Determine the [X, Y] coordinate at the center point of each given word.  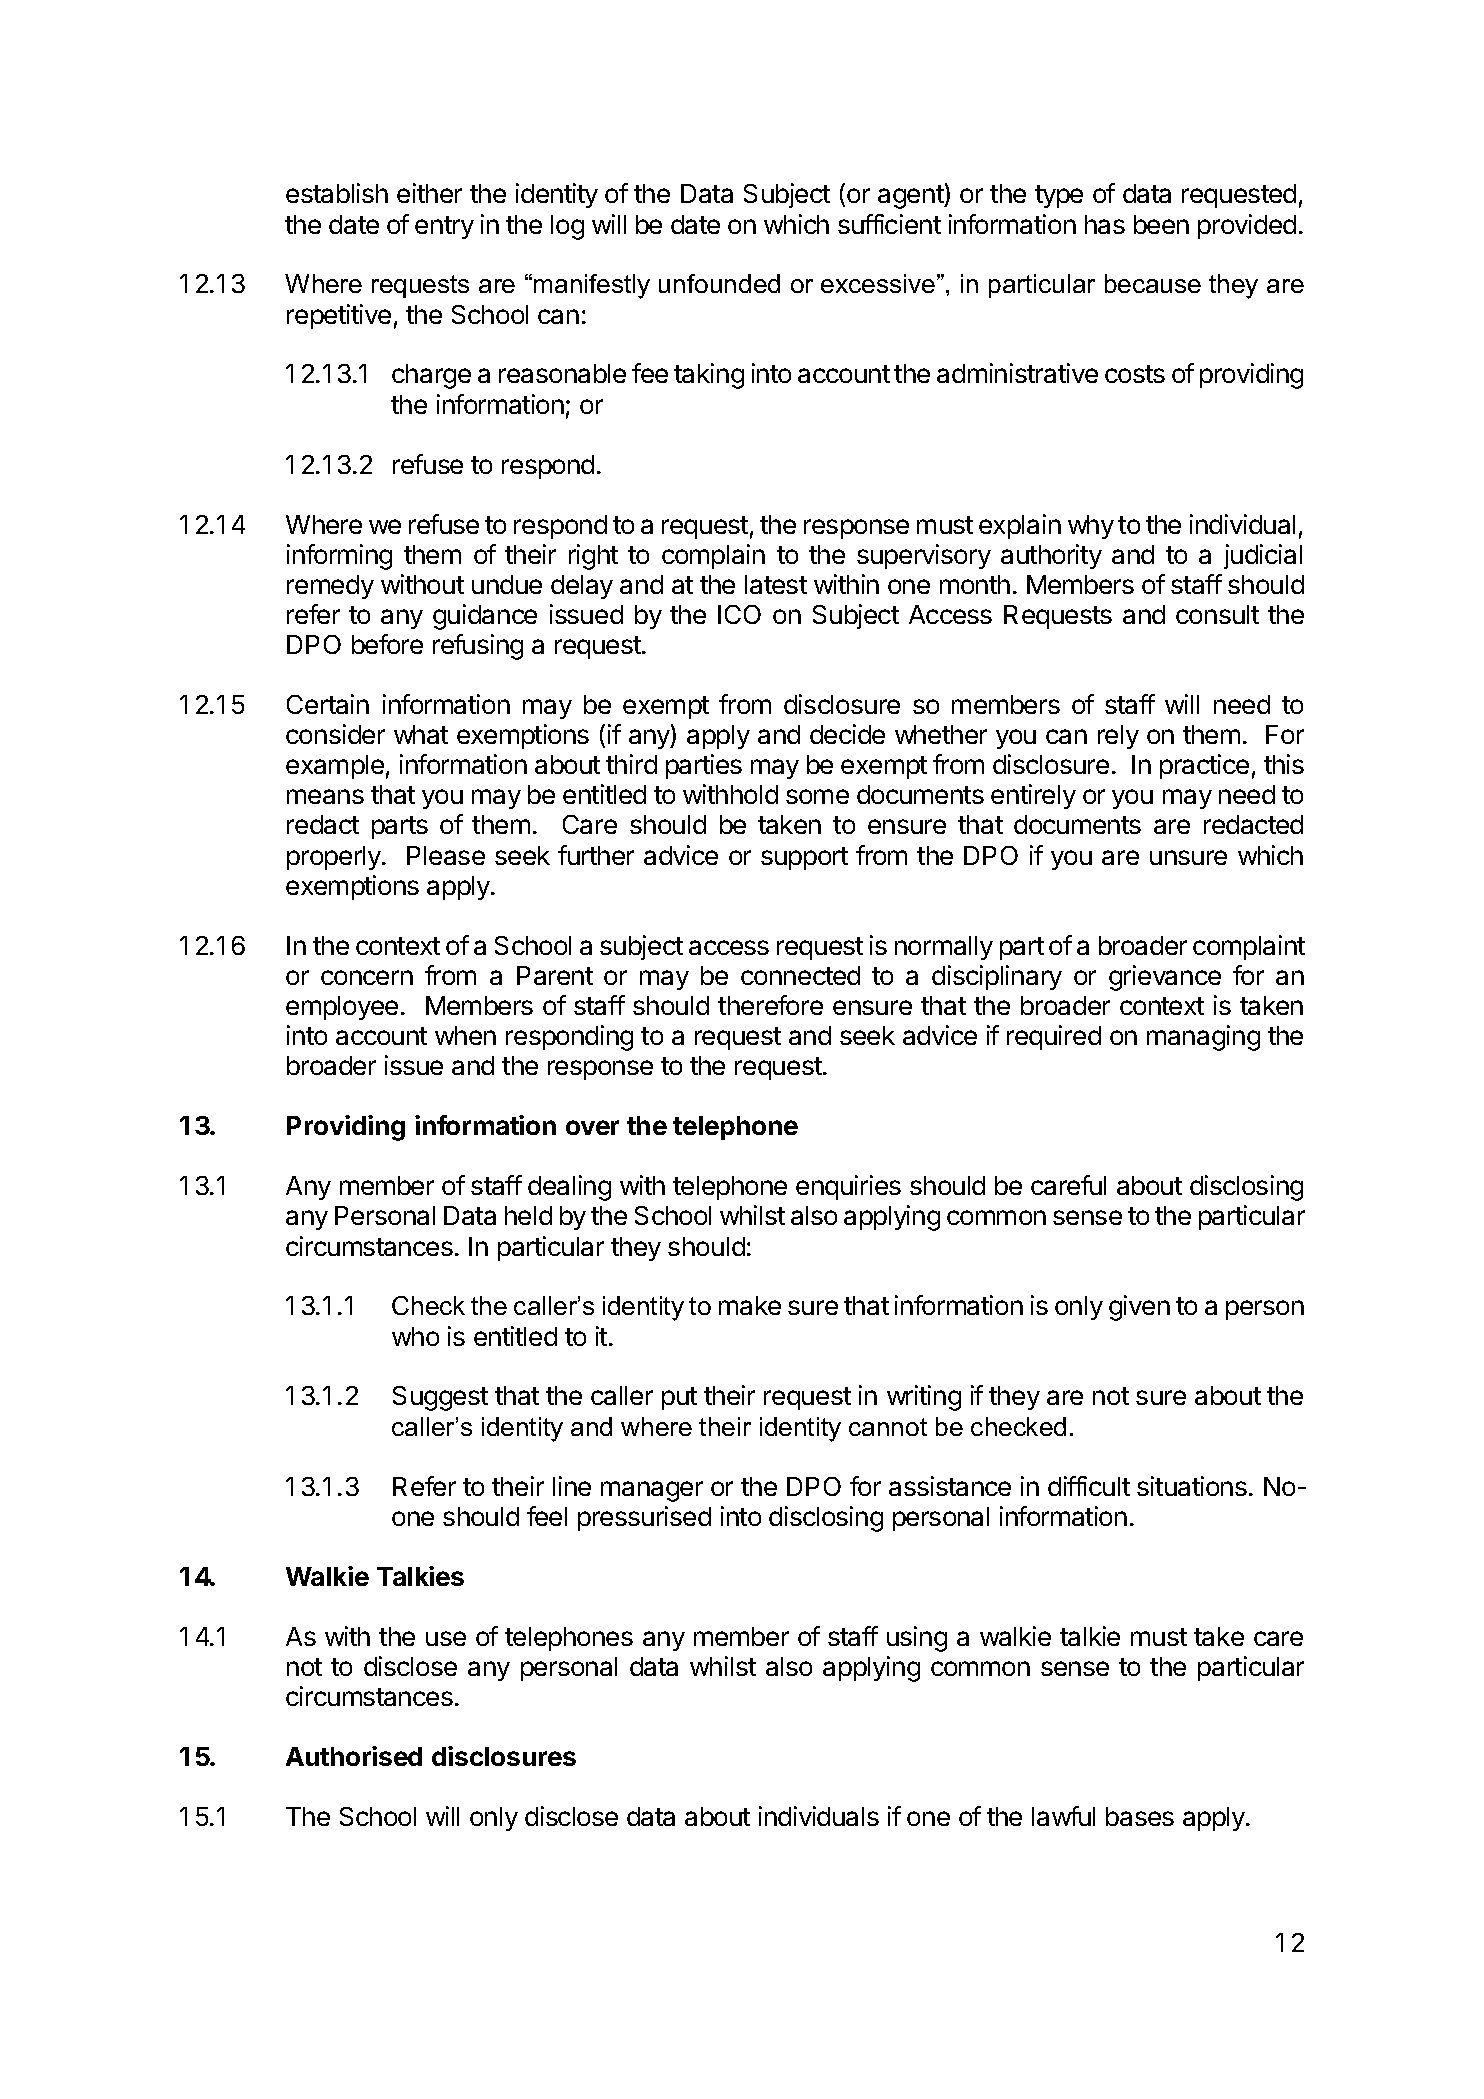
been [1161, 224]
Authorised [354, 1756]
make [750, 1305]
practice [1204, 766]
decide [847, 734]
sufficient [889, 224]
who [415, 1336]
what [421, 734]
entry [444, 227]
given [1139, 1308]
